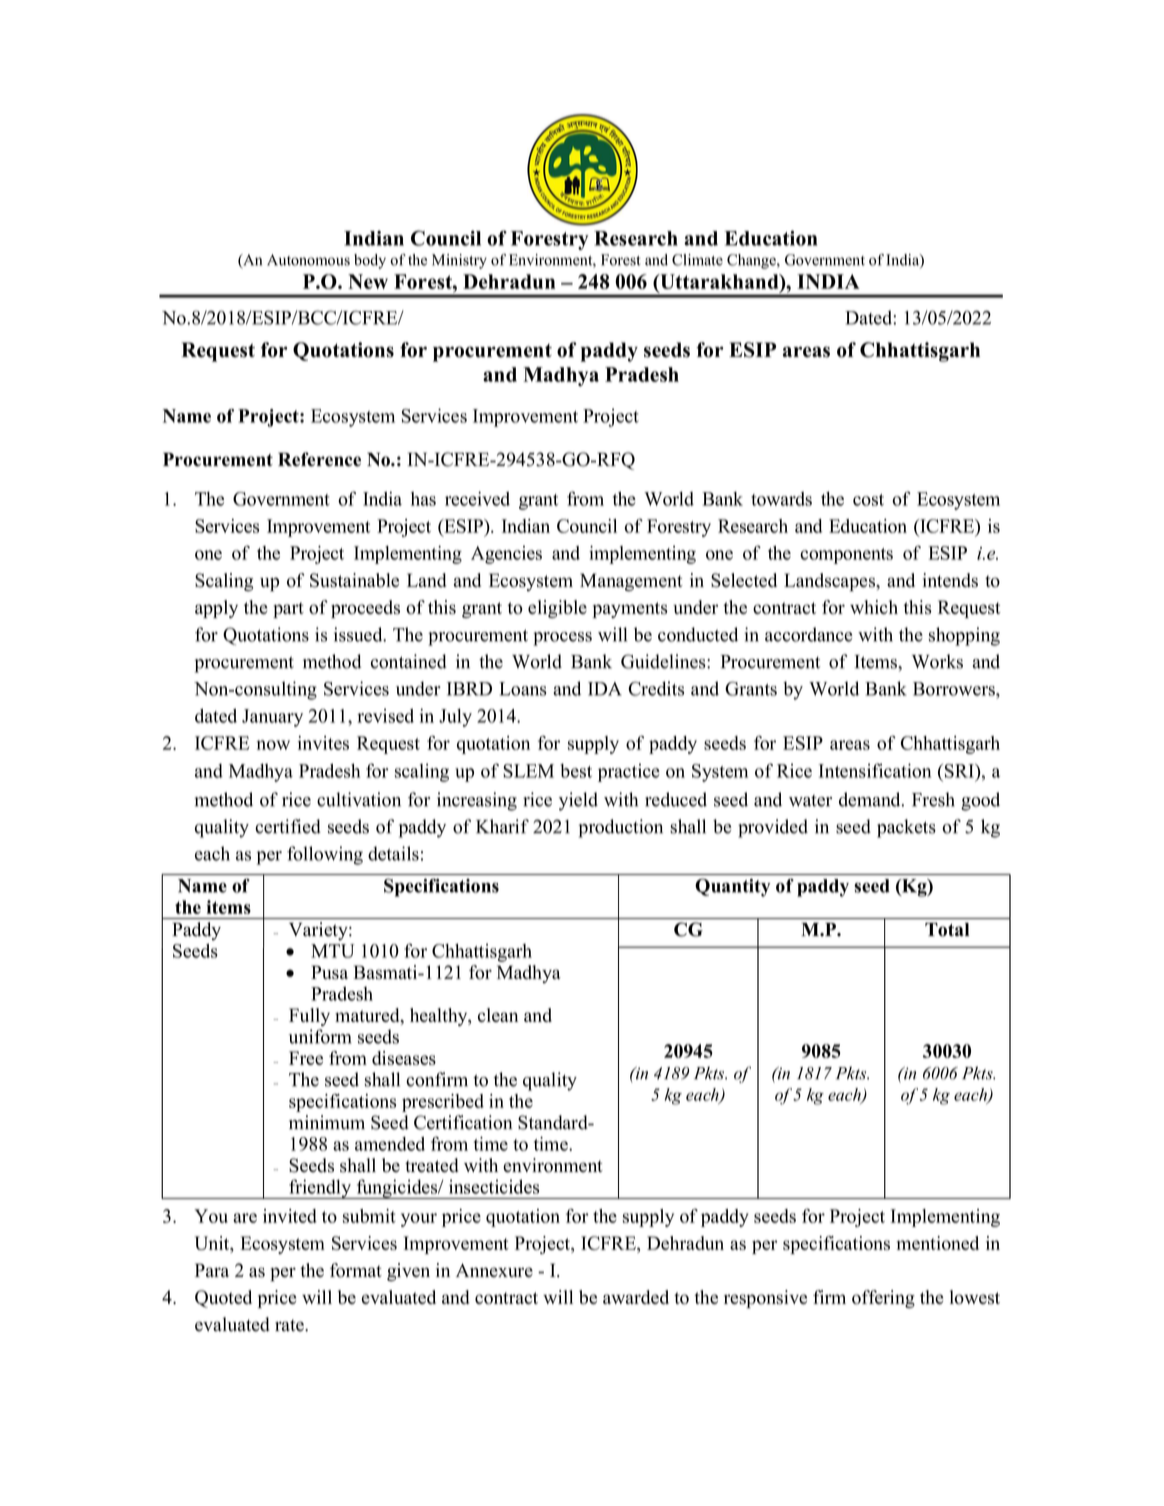  What do you see at coordinates (868, 500) in the page?
I see `cost` at bounding box center [868, 500].
